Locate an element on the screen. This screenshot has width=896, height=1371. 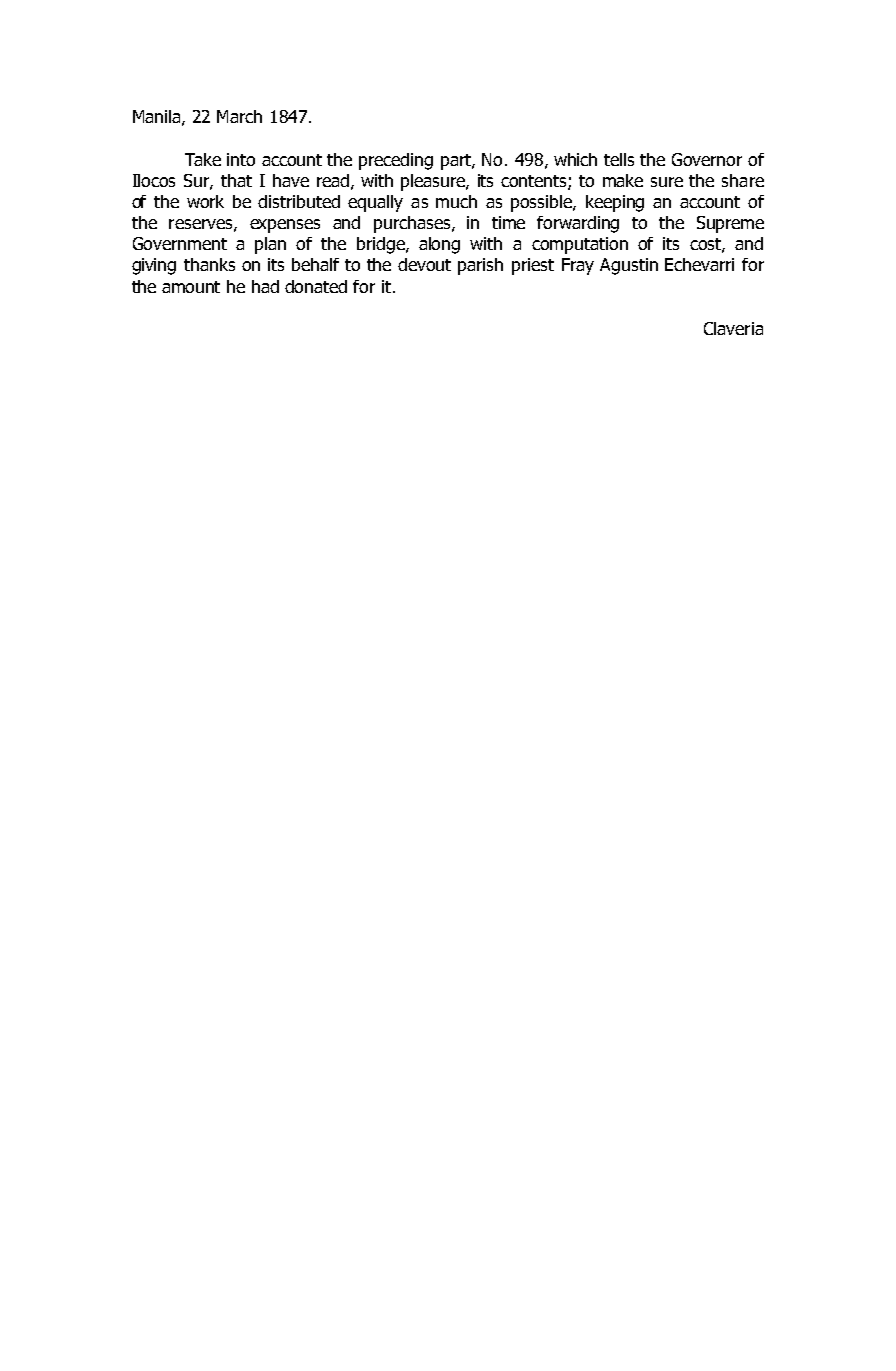
Governor is located at coordinates (707, 159).
